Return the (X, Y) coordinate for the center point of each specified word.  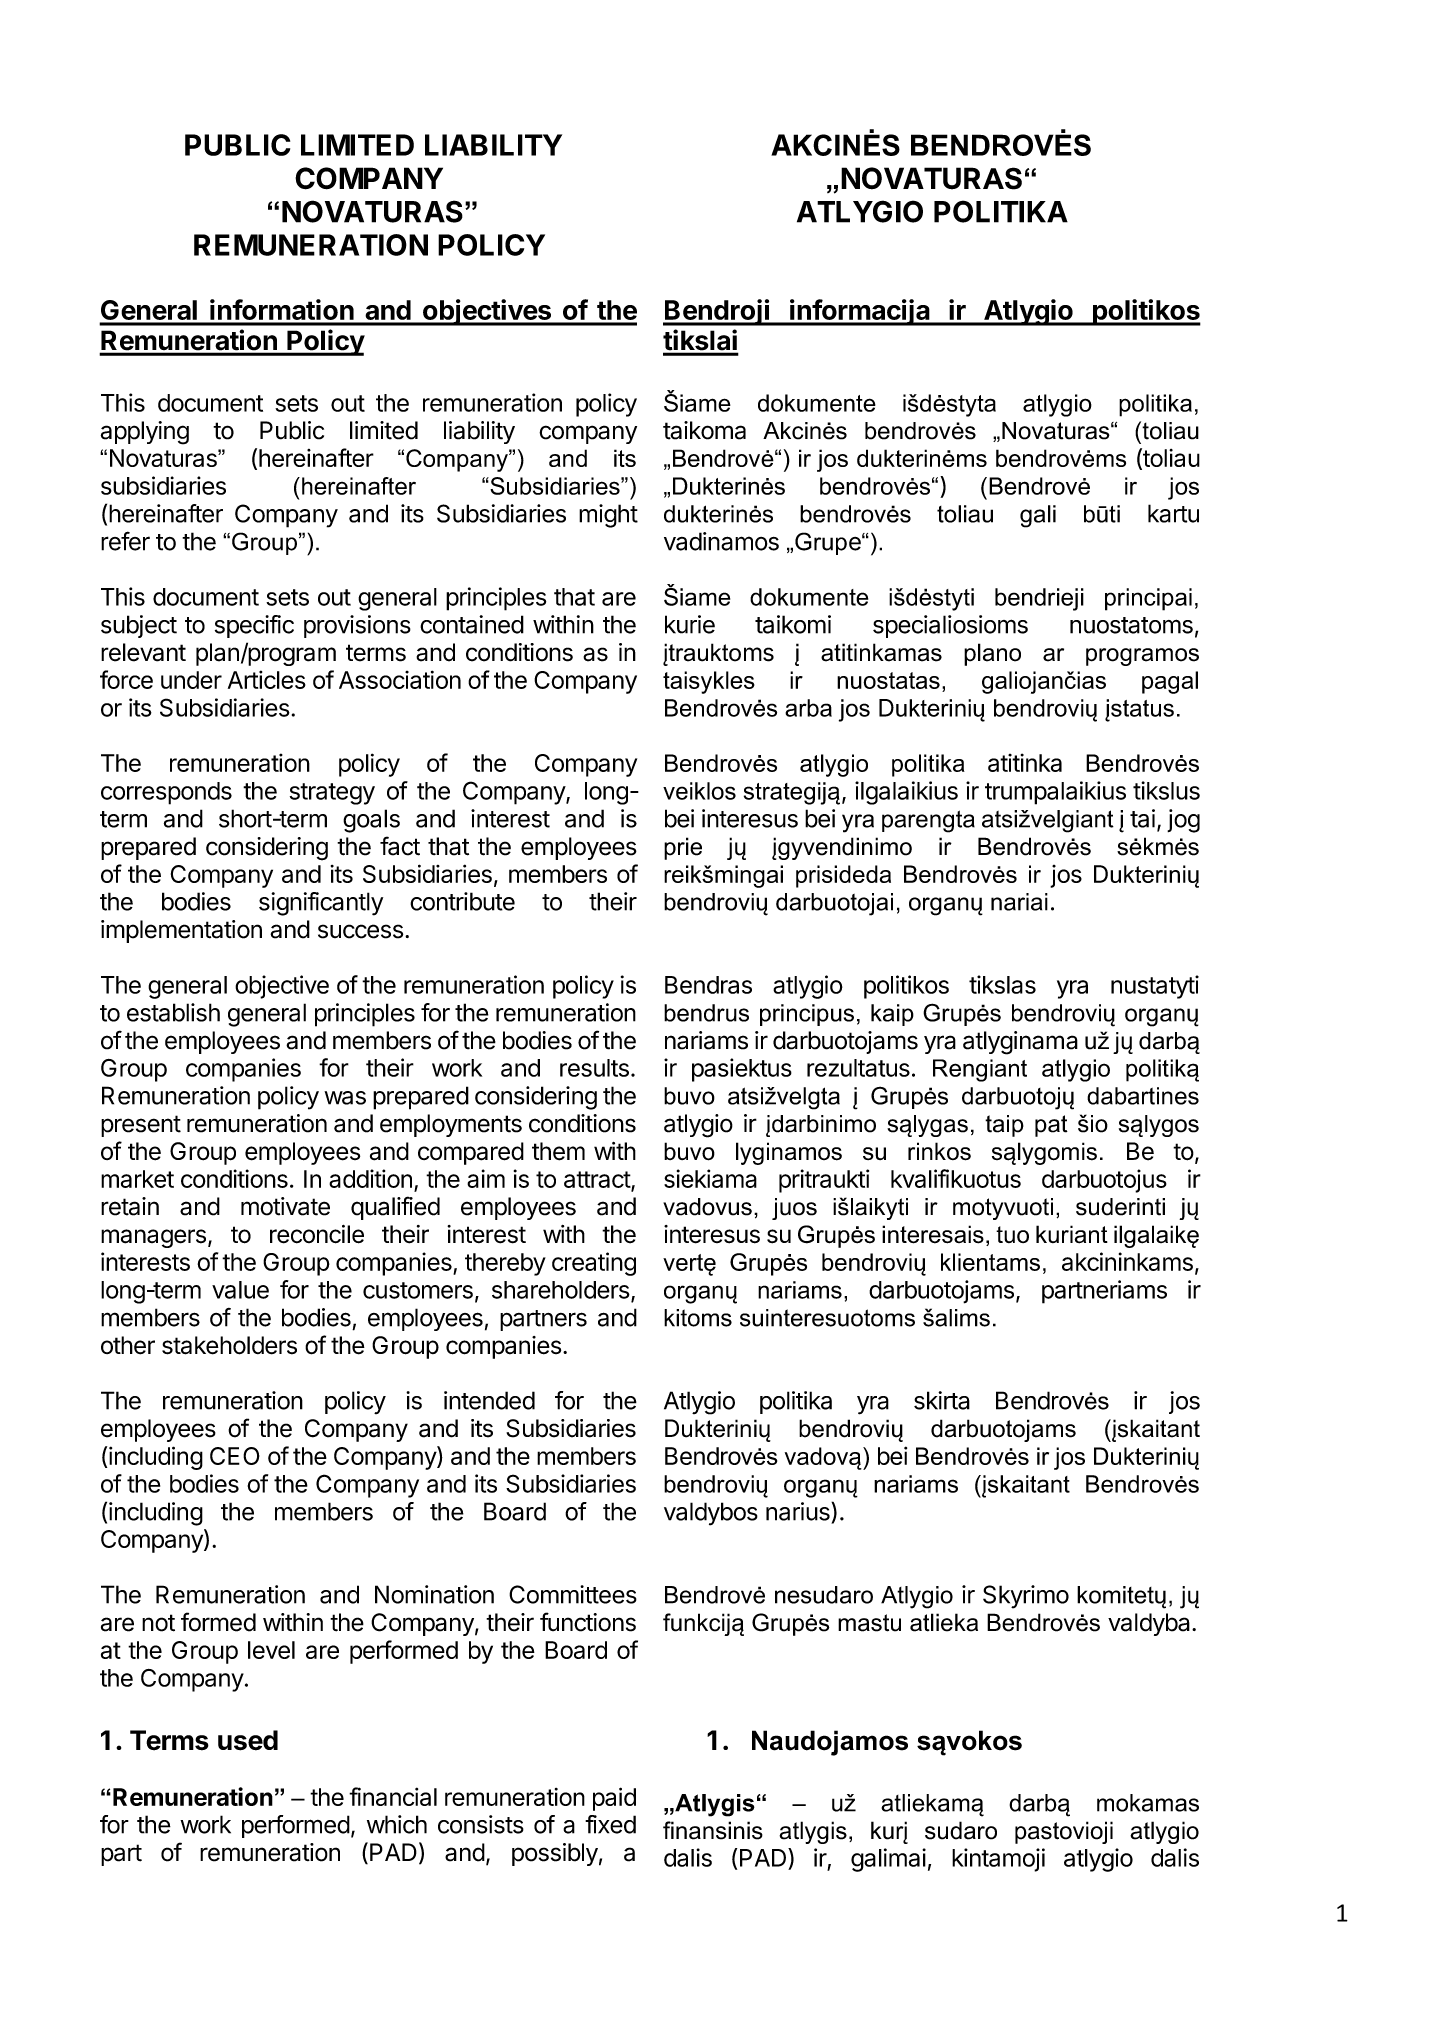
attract (598, 1180)
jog (1183, 821)
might (608, 516)
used (248, 1740)
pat (1051, 1126)
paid (614, 1799)
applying (145, 433)
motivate (285, 1206)
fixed (610, 1824)
